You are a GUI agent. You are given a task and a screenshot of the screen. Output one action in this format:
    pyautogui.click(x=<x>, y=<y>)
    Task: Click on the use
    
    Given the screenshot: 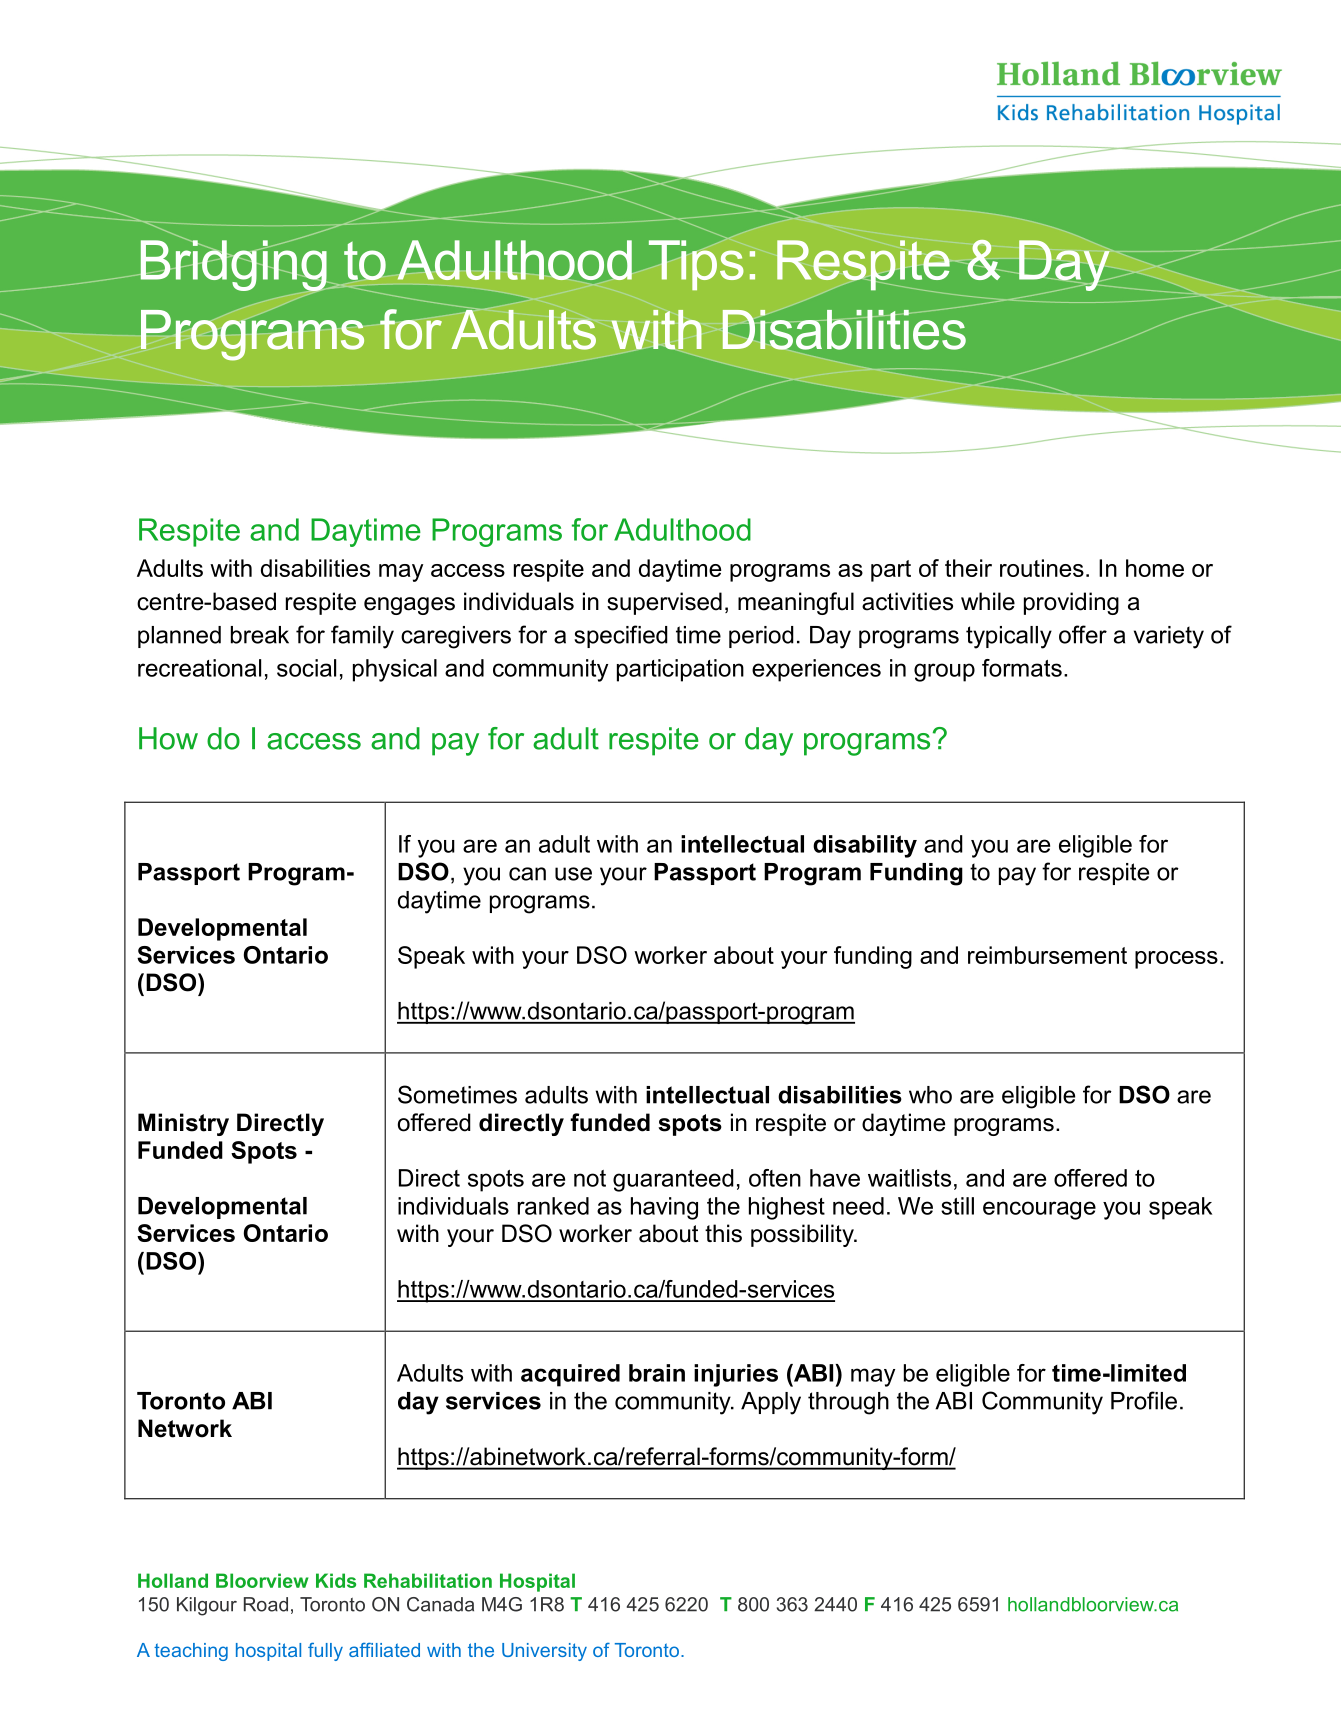 What is the action you would take?
    pyautogui.click(x=573, y=874)
